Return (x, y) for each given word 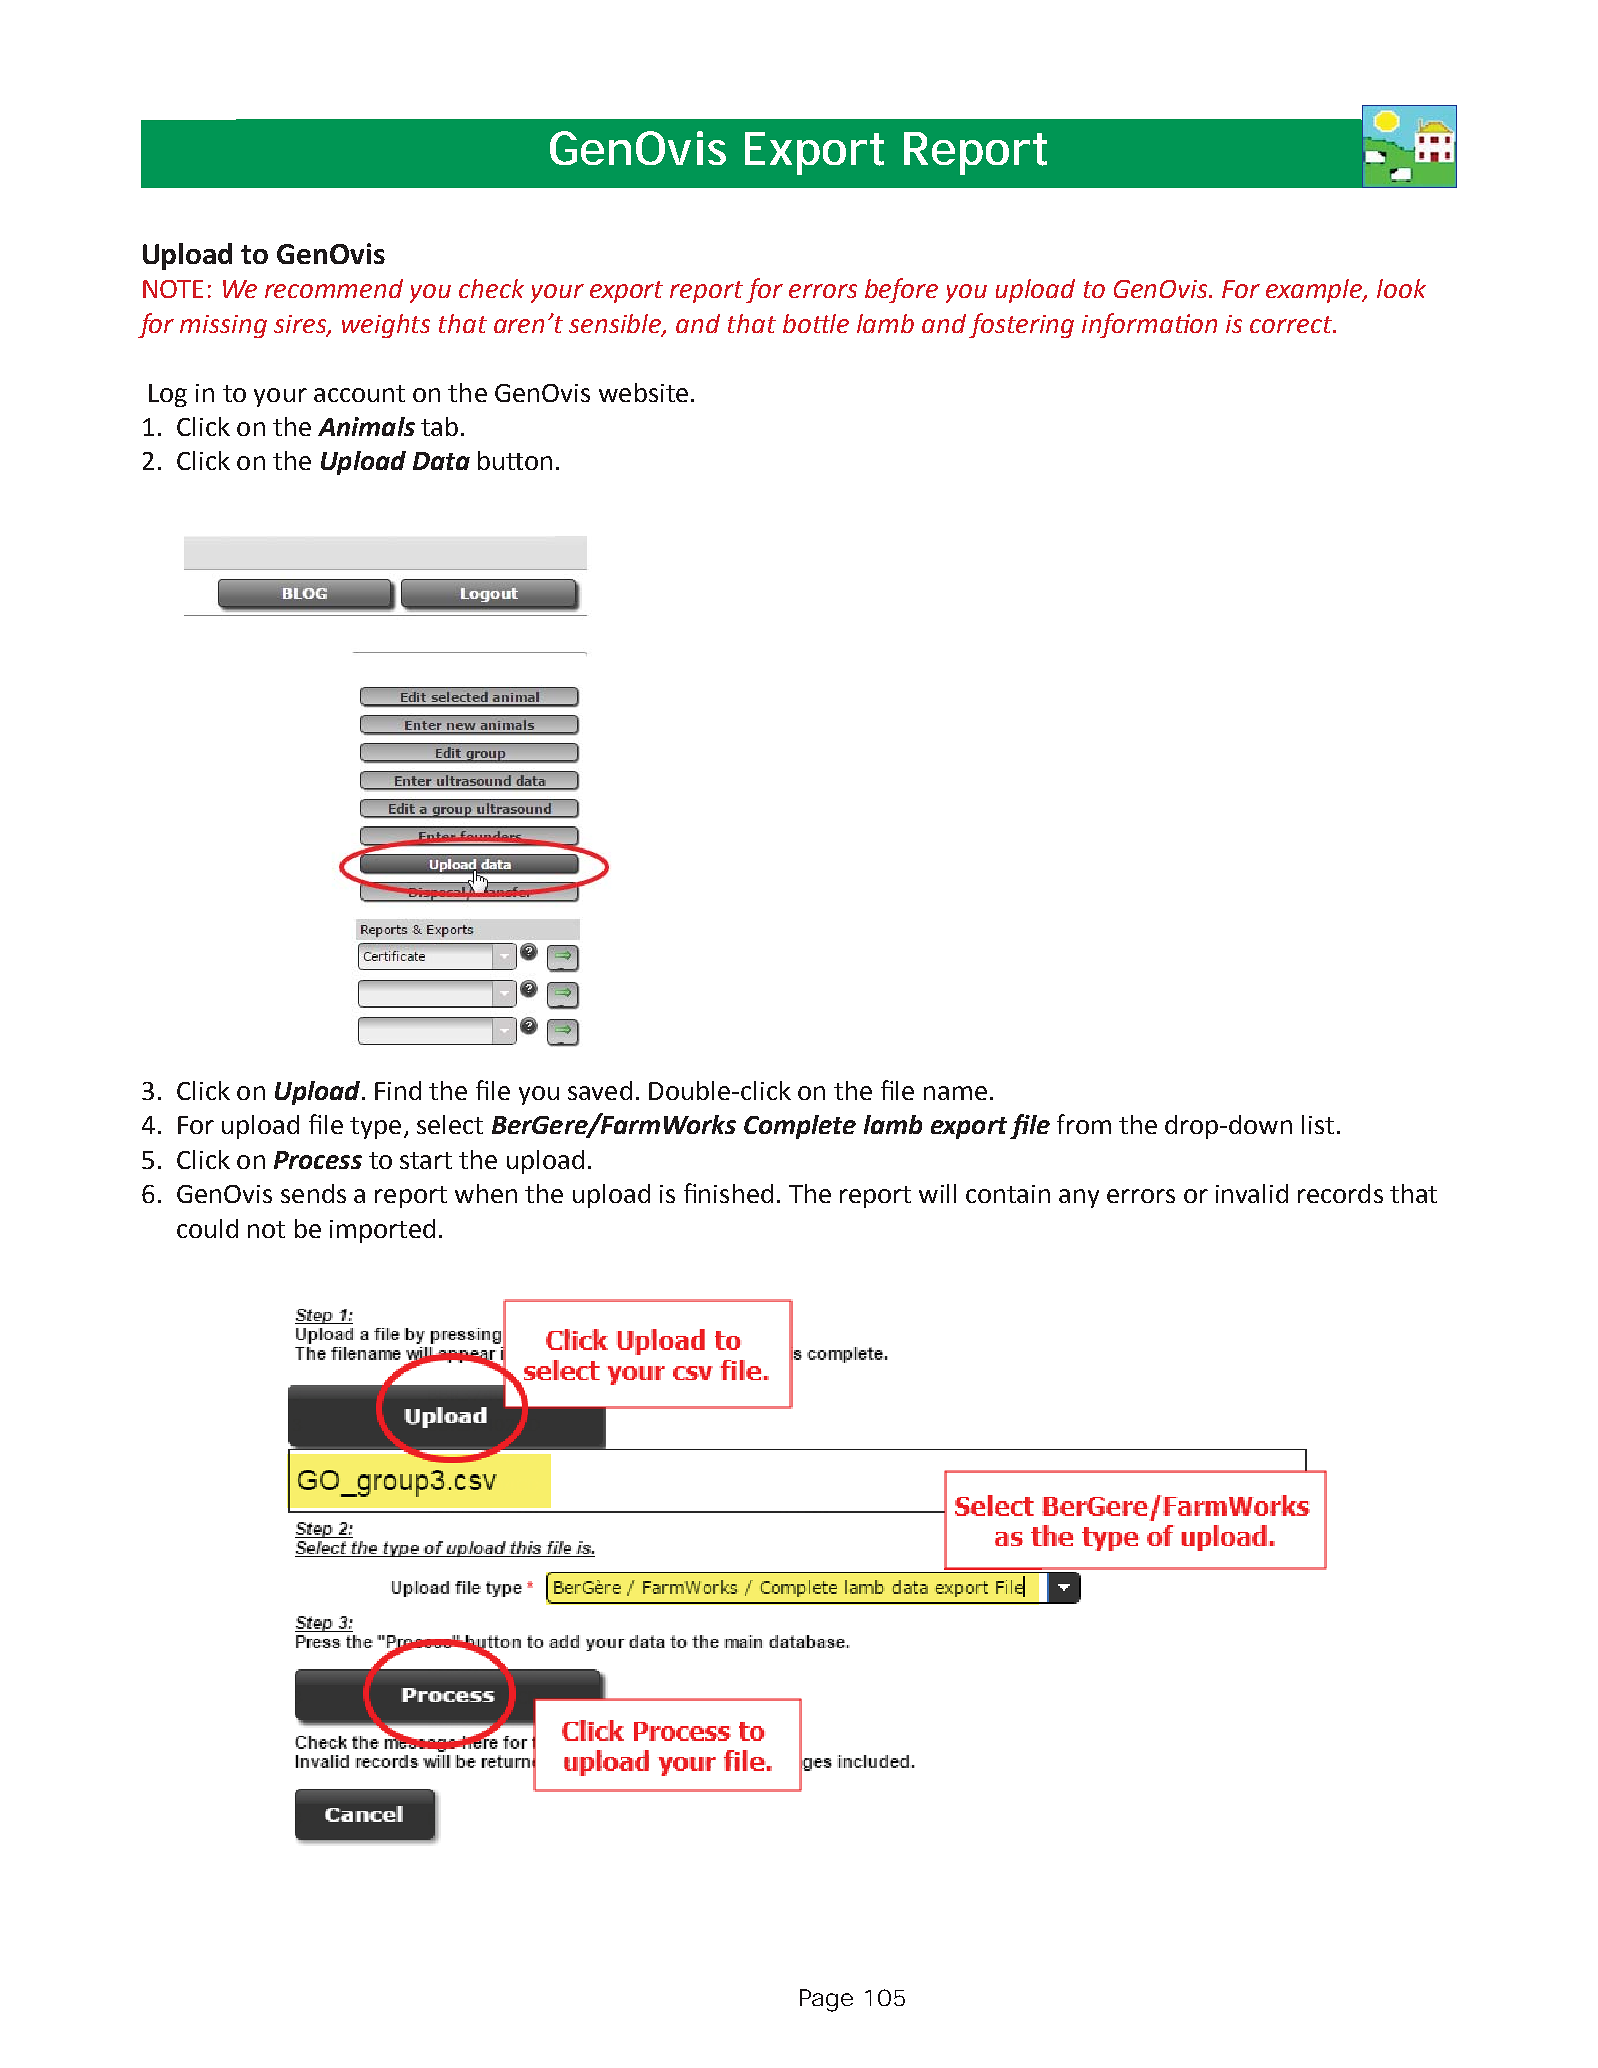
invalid (1252, 1193)
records (1340, 1193)
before (901, 290)
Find (398, 1090)
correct (1292, 324)
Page (826, 2000)
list (1318, 1124)
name (955, 1093)
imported (382, 1231)
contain (1008, 1194)
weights (386, 326)
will (937, 1193)
